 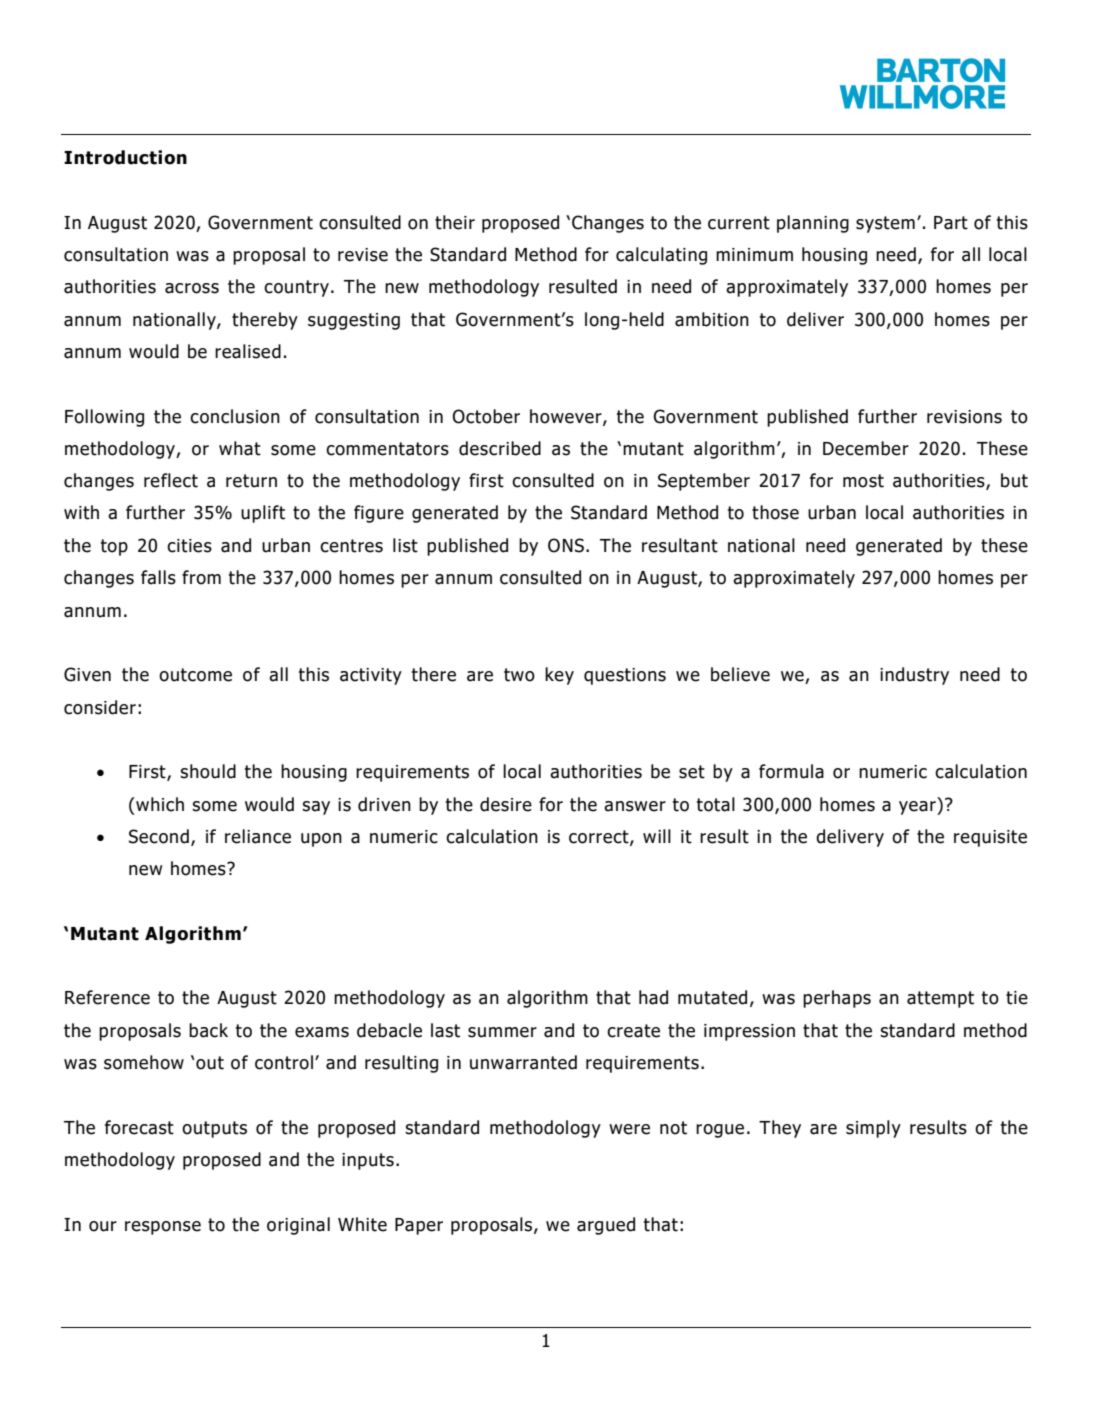 I want to click on response, so click(x=163, y=1228).
